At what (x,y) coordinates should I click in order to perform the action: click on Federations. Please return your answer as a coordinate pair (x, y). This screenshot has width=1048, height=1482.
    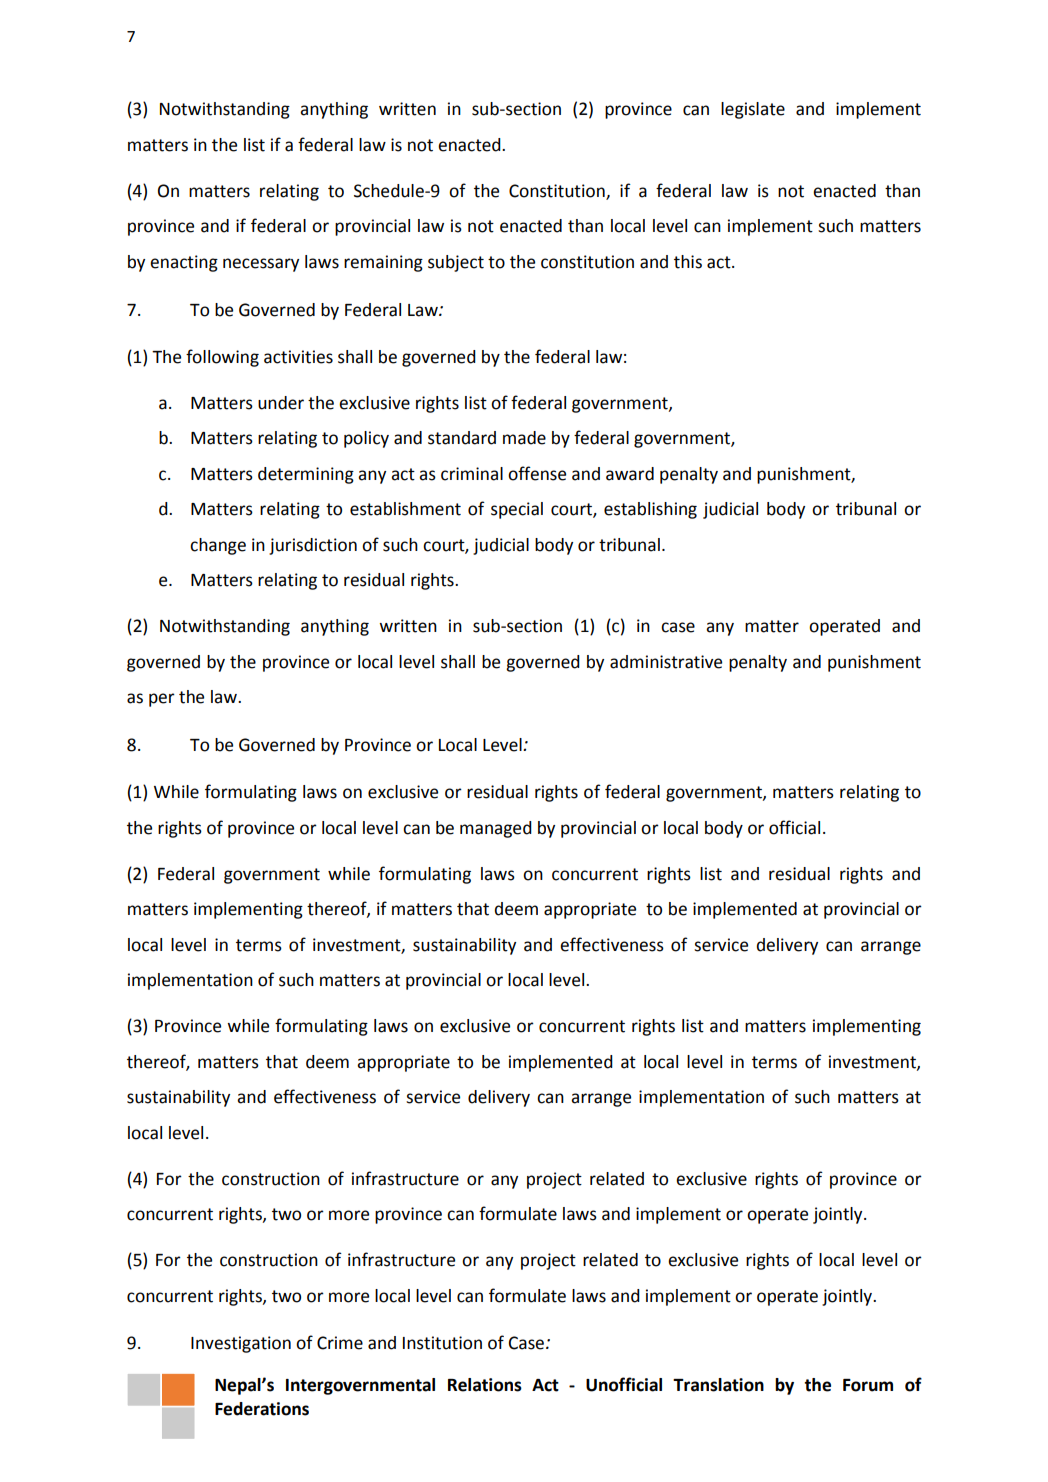
    Looking at the image, I should click on (262, 1409).
